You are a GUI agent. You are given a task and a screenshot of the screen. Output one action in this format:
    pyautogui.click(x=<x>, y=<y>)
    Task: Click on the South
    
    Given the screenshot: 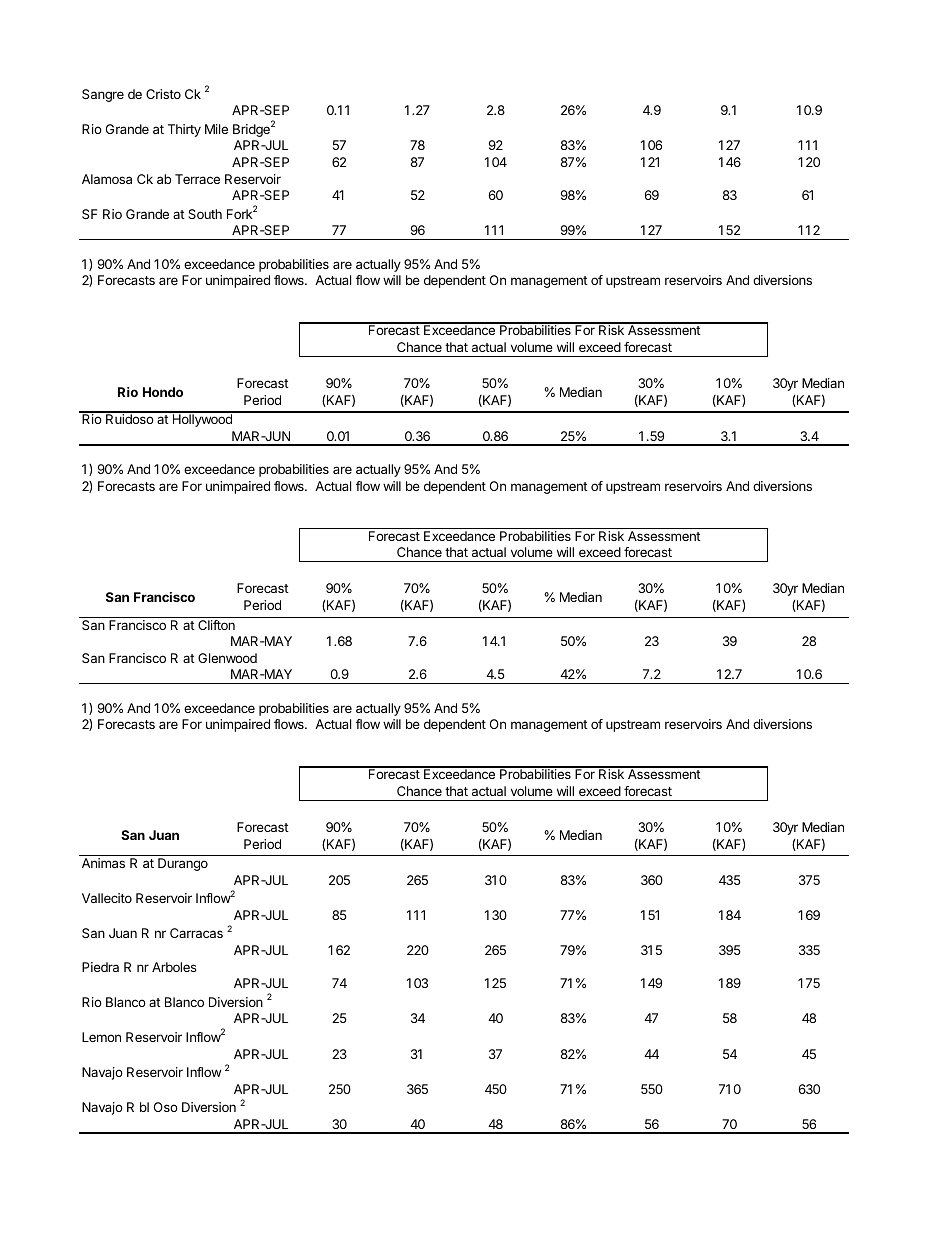 What is the action you would take?
    pyautogui.click(x=205, y=214)
